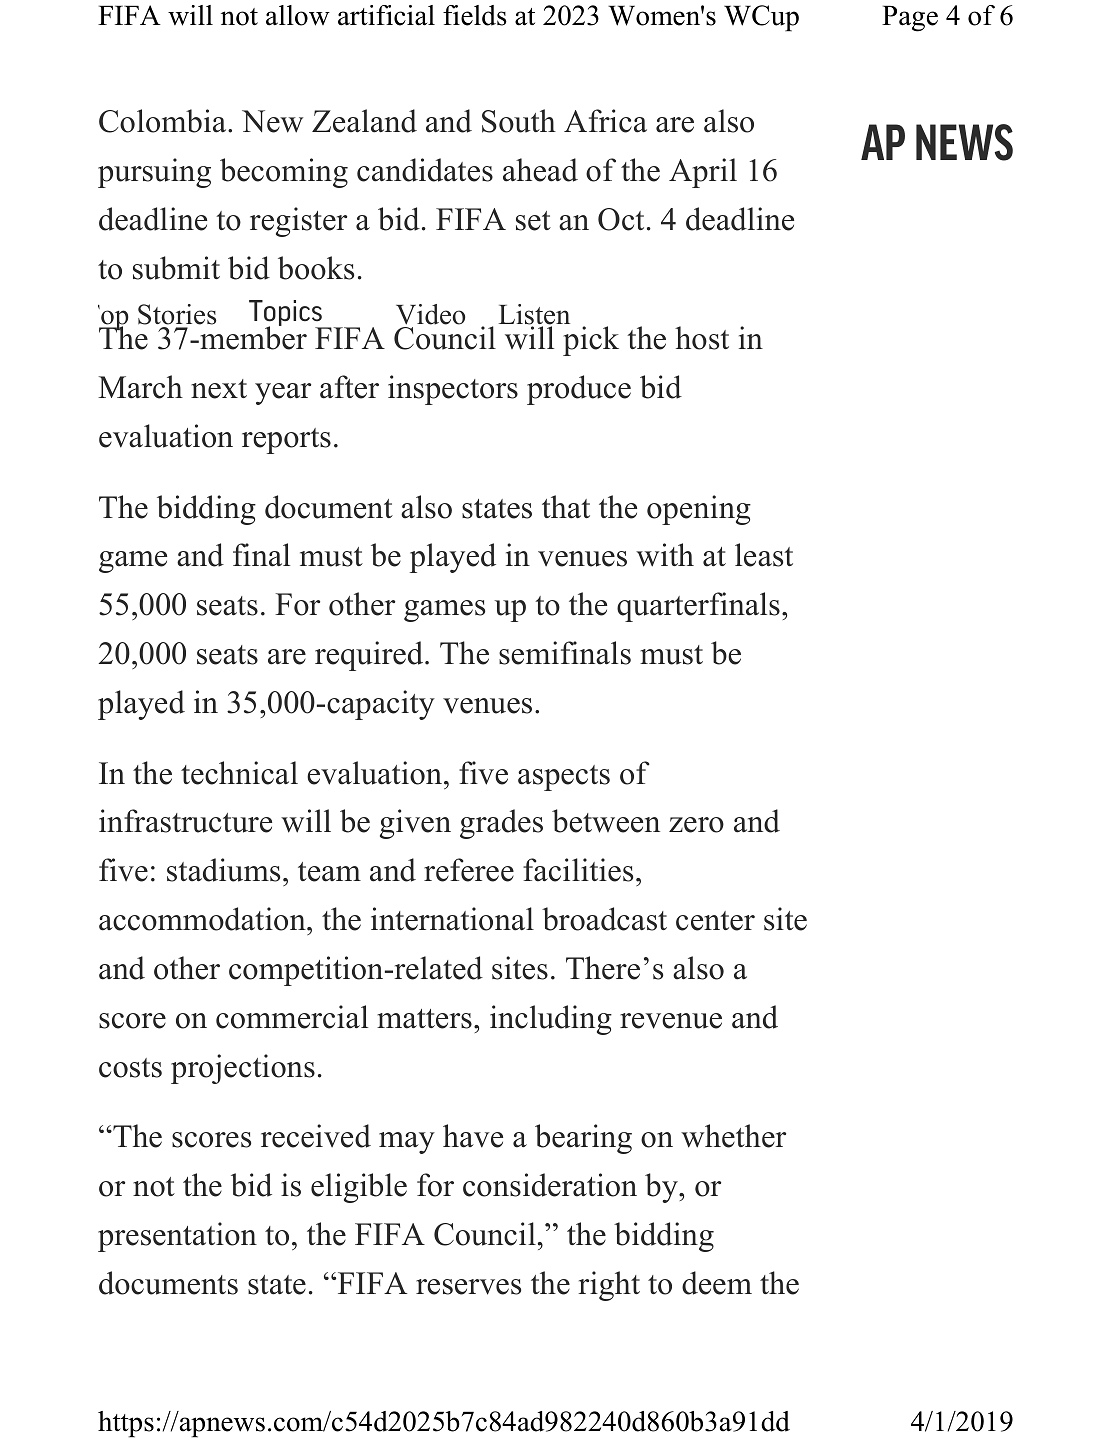 This screenshot has width=1112, height=1439. I want to click on least, so click(764, 555).
